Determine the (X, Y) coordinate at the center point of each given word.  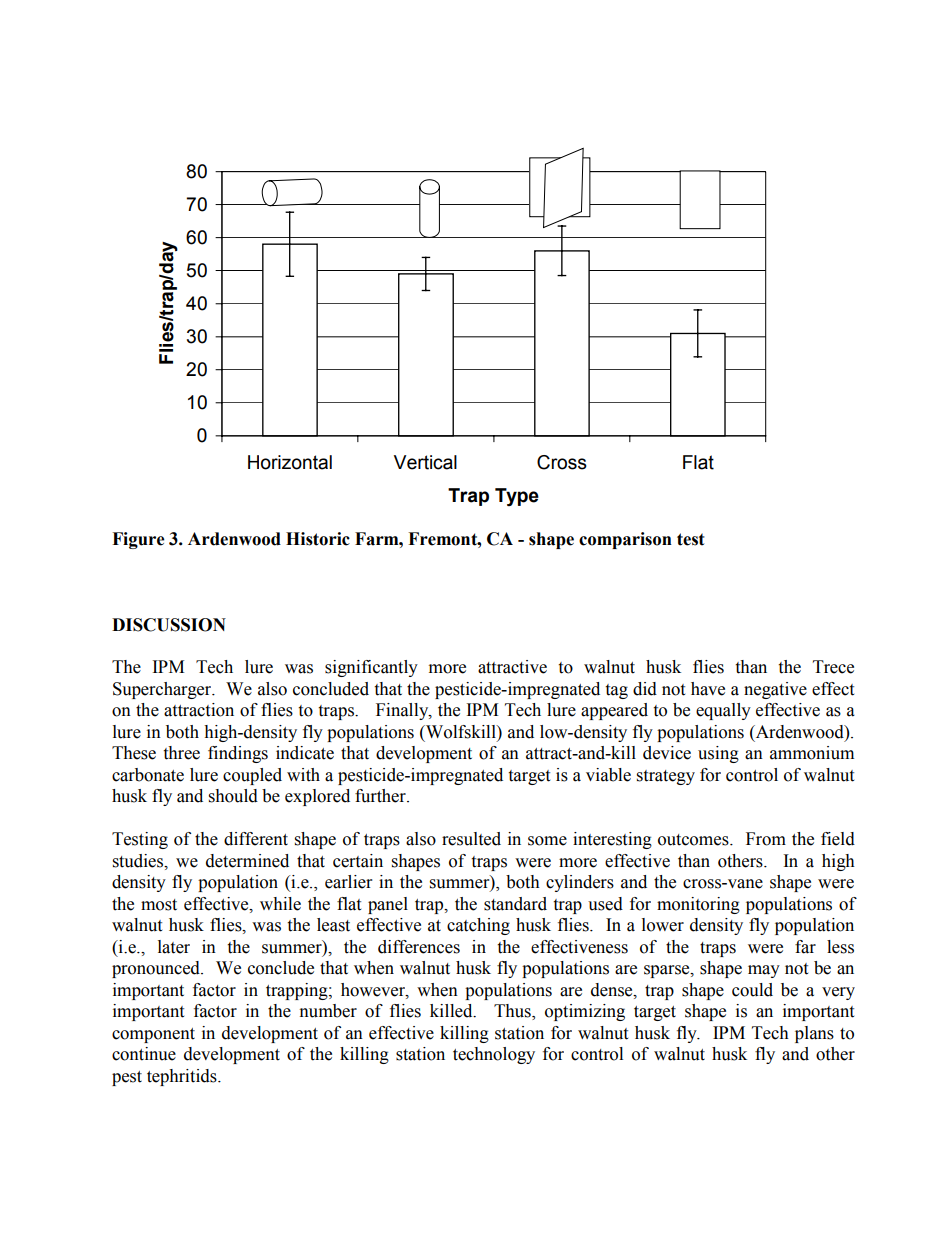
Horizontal (290, 462)
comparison (625, 540)
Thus (513, 1012)
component (153, 1035)
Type (517, 497)
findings (238, 754)
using (718, 754)
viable (608, 775)
